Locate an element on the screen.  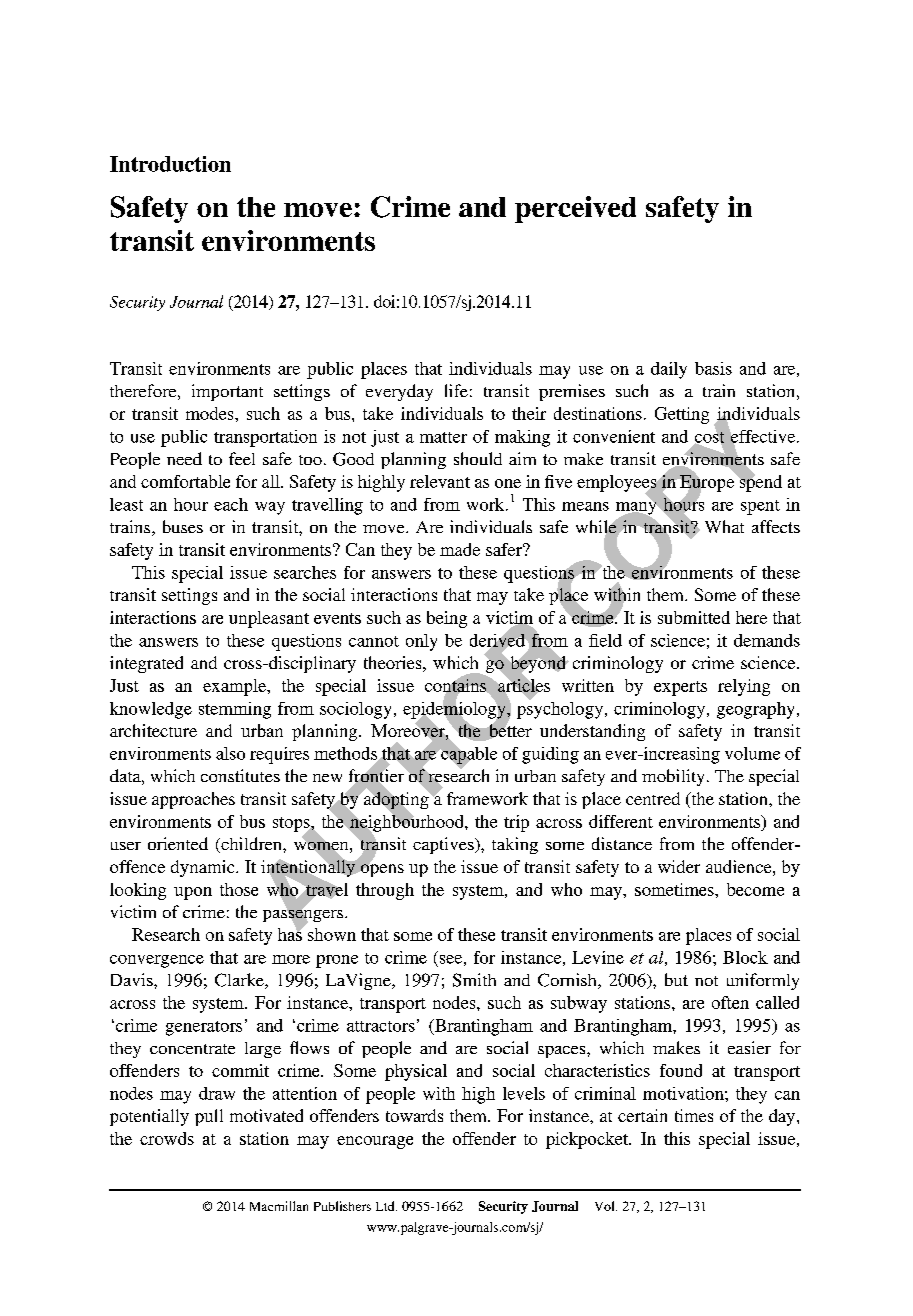
Getting is located at coordinates (682, 415).
